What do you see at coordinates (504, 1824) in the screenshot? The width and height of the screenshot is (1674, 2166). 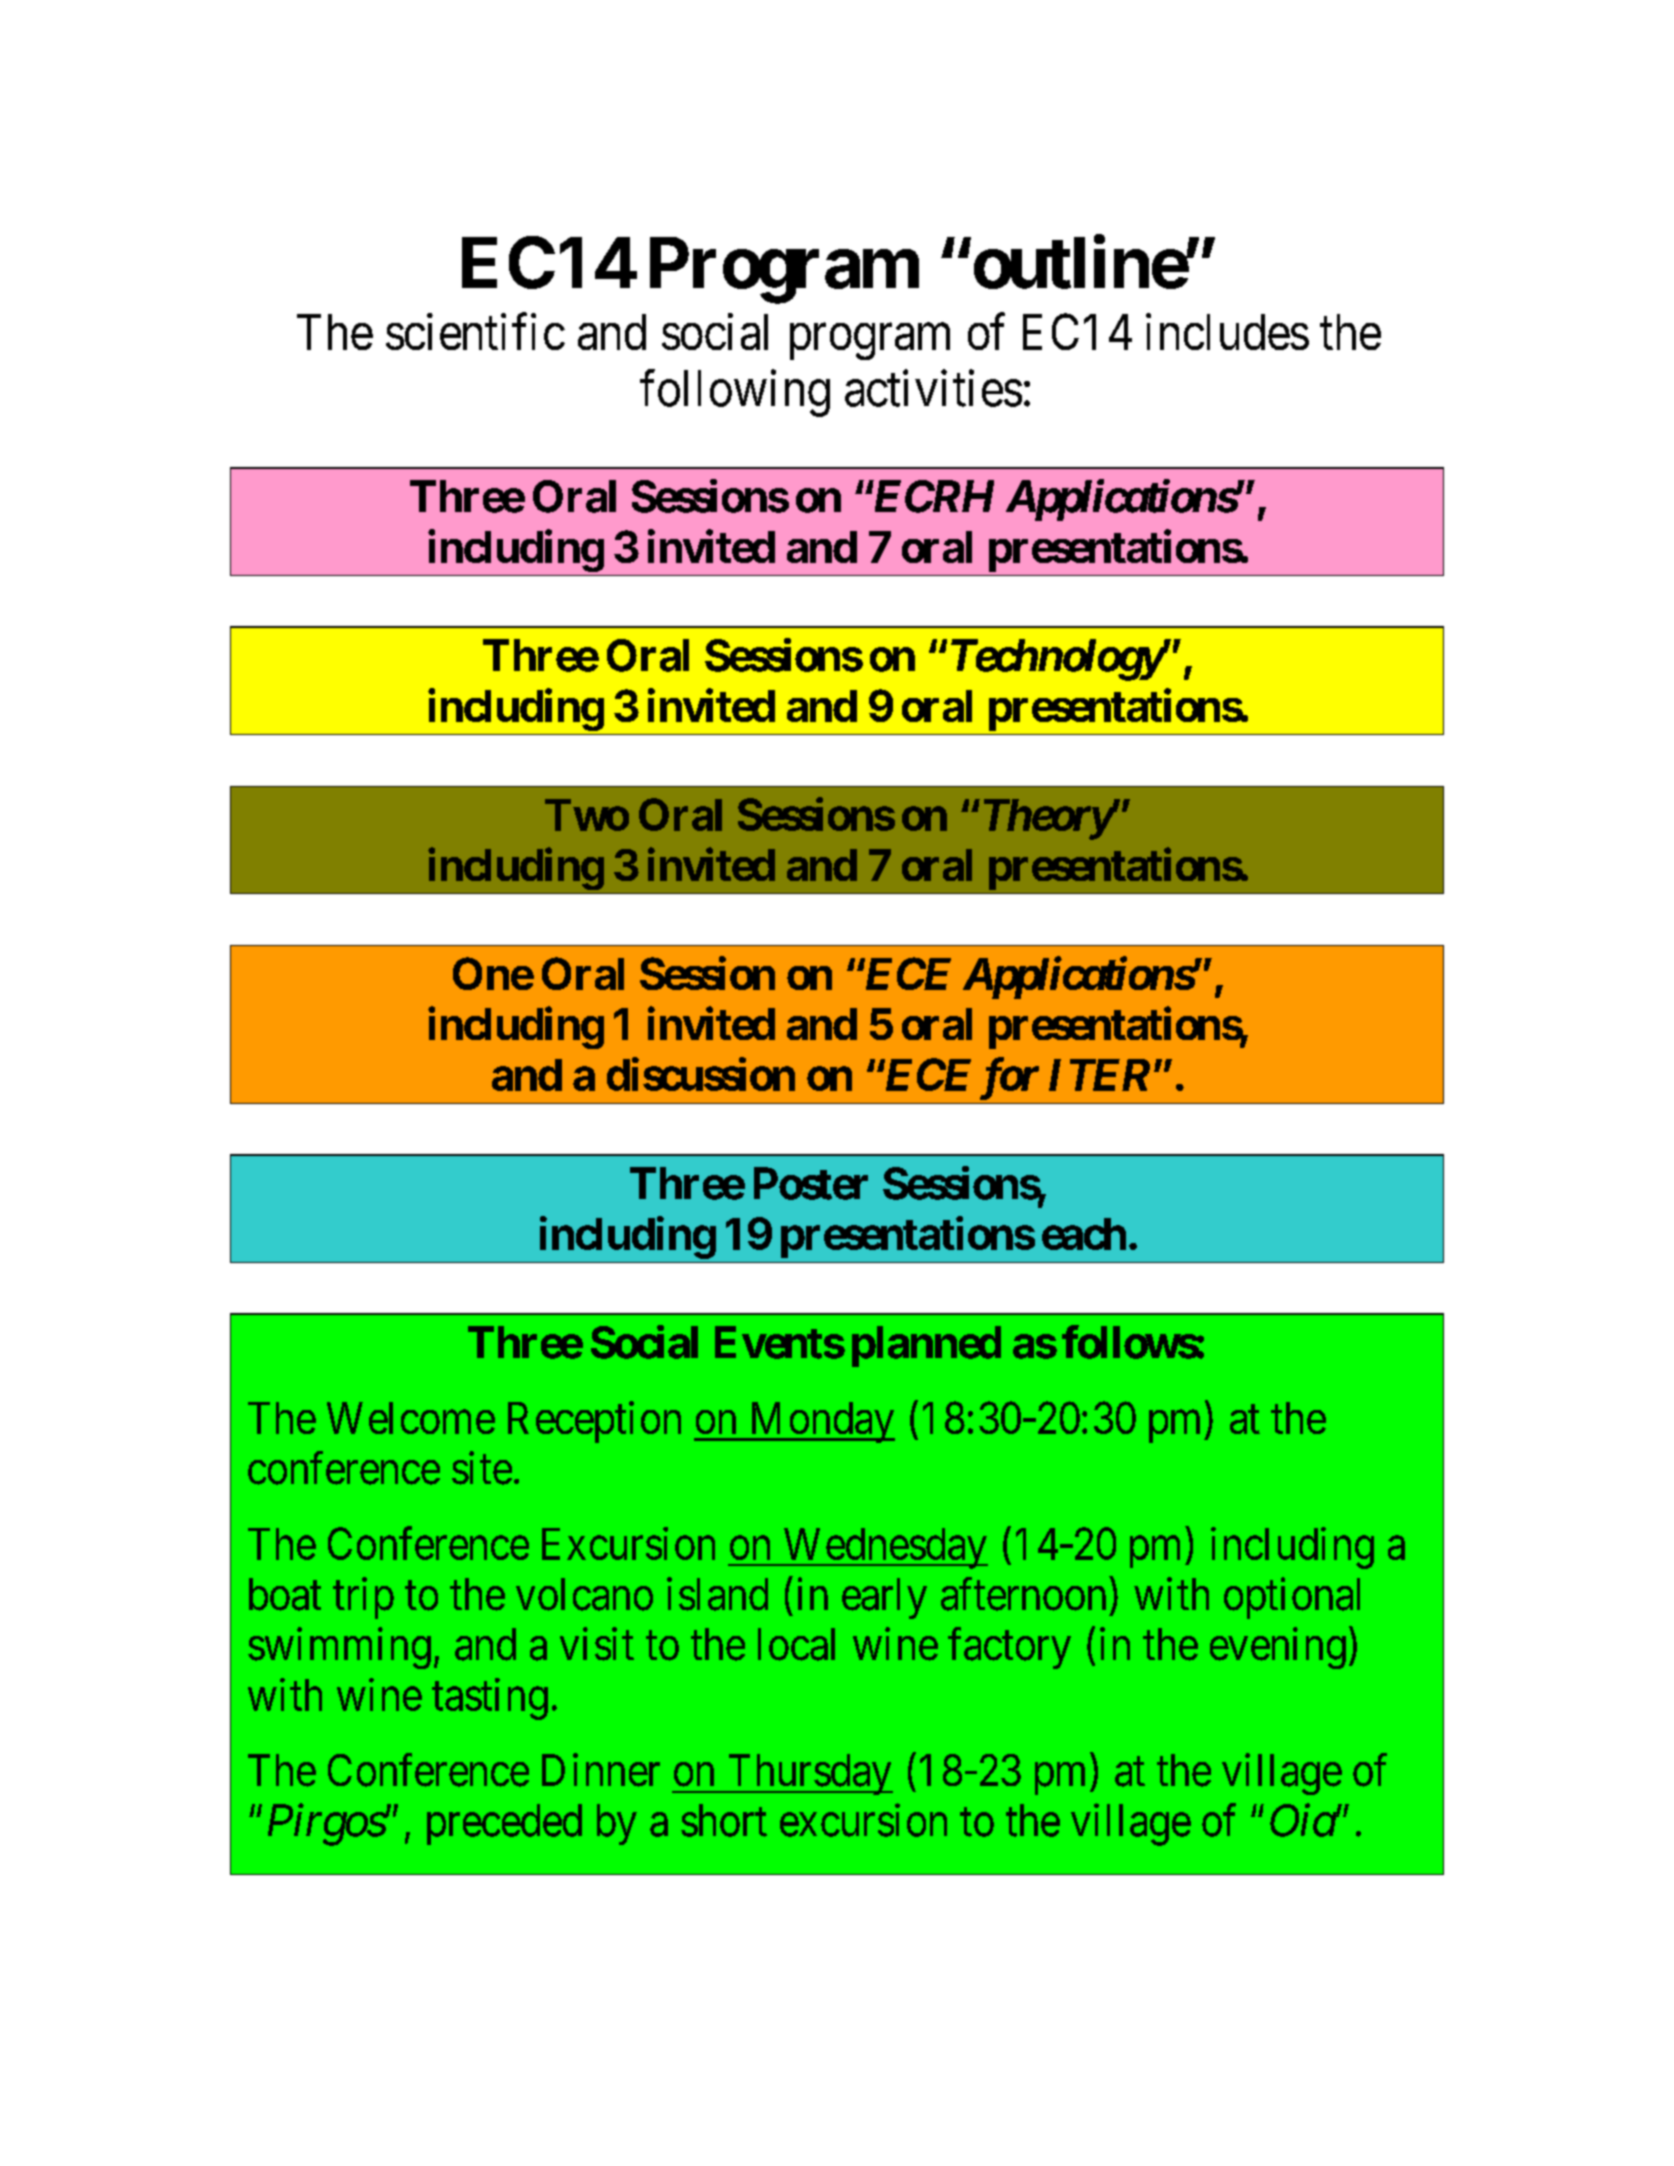 I see `preceded` at bounding box center [504, 1824].
